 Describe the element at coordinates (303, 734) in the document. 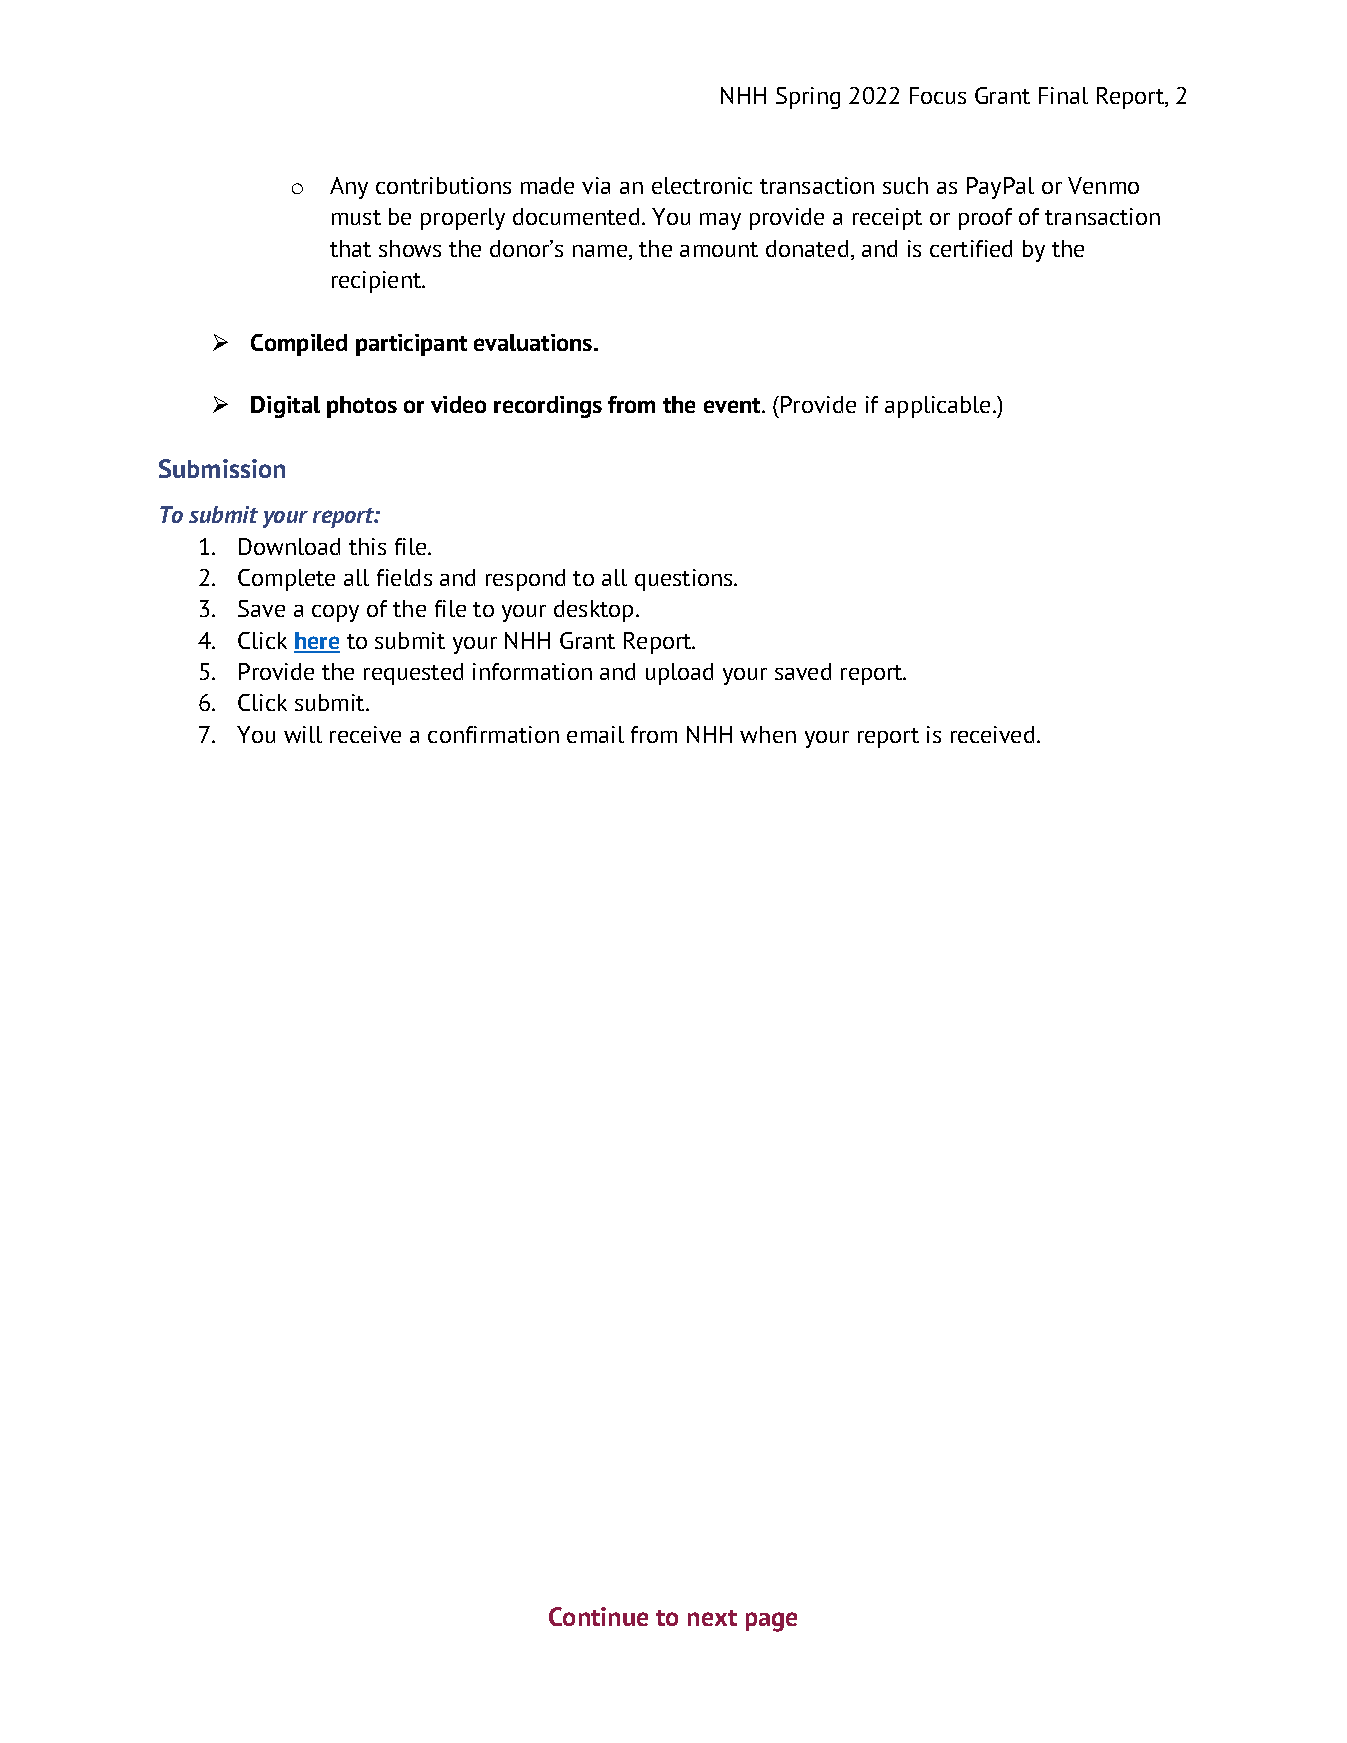

I see `will` at that location.
